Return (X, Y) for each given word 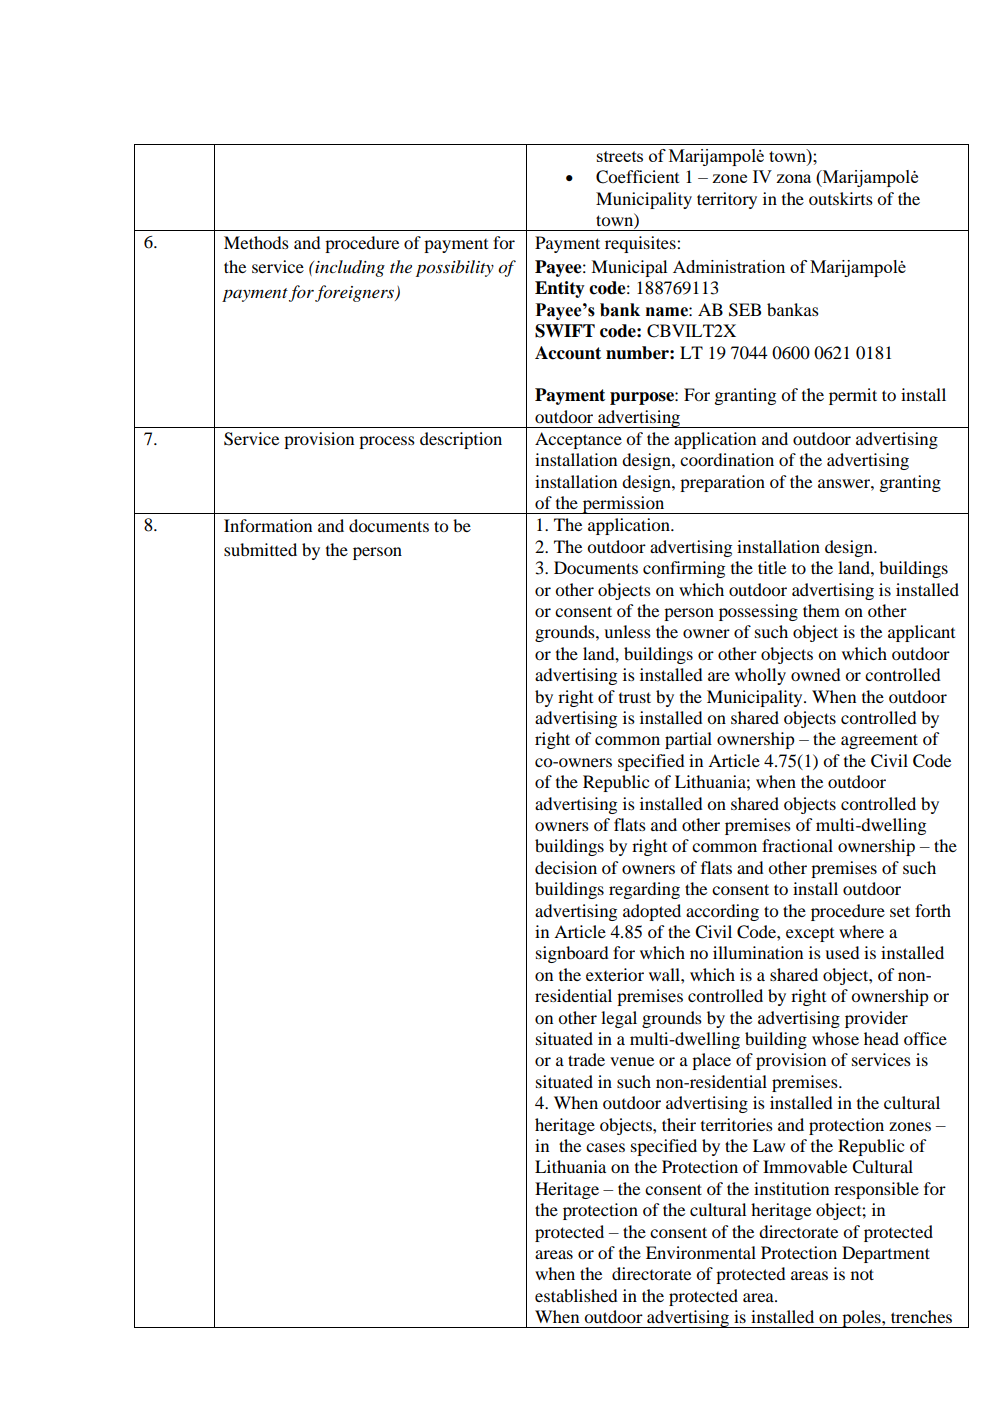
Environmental (701, 1252)
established (576, 1295)
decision (566, 867)
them (821, 610)
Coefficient (637, 177)
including (349, 268)
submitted (260, 549)
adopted (652, 912)
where (861, 931)
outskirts (841, 198)
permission (623, 505)
